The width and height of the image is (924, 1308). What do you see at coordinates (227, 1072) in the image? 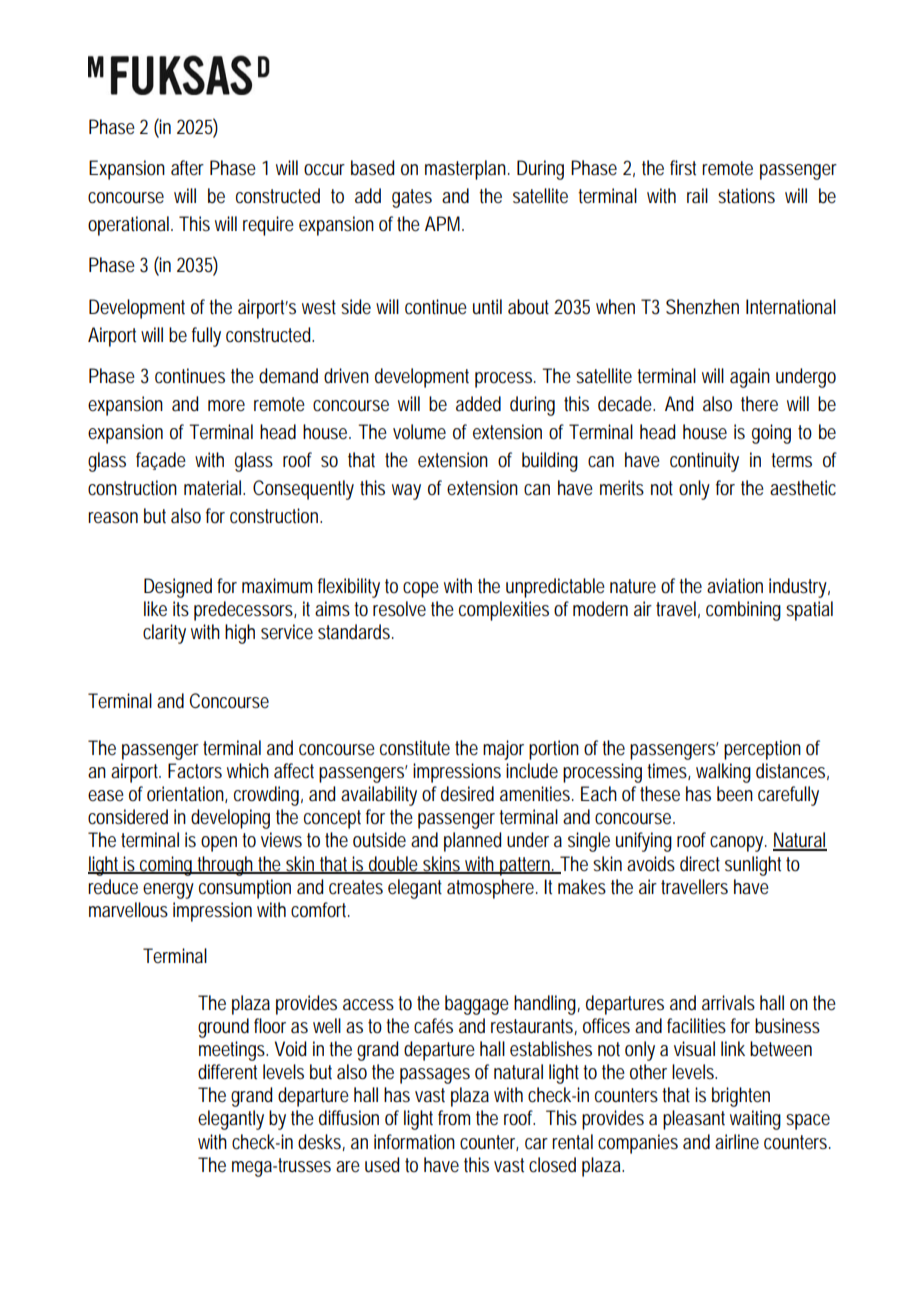
I see `different` at bounding box center [227, 1072].
